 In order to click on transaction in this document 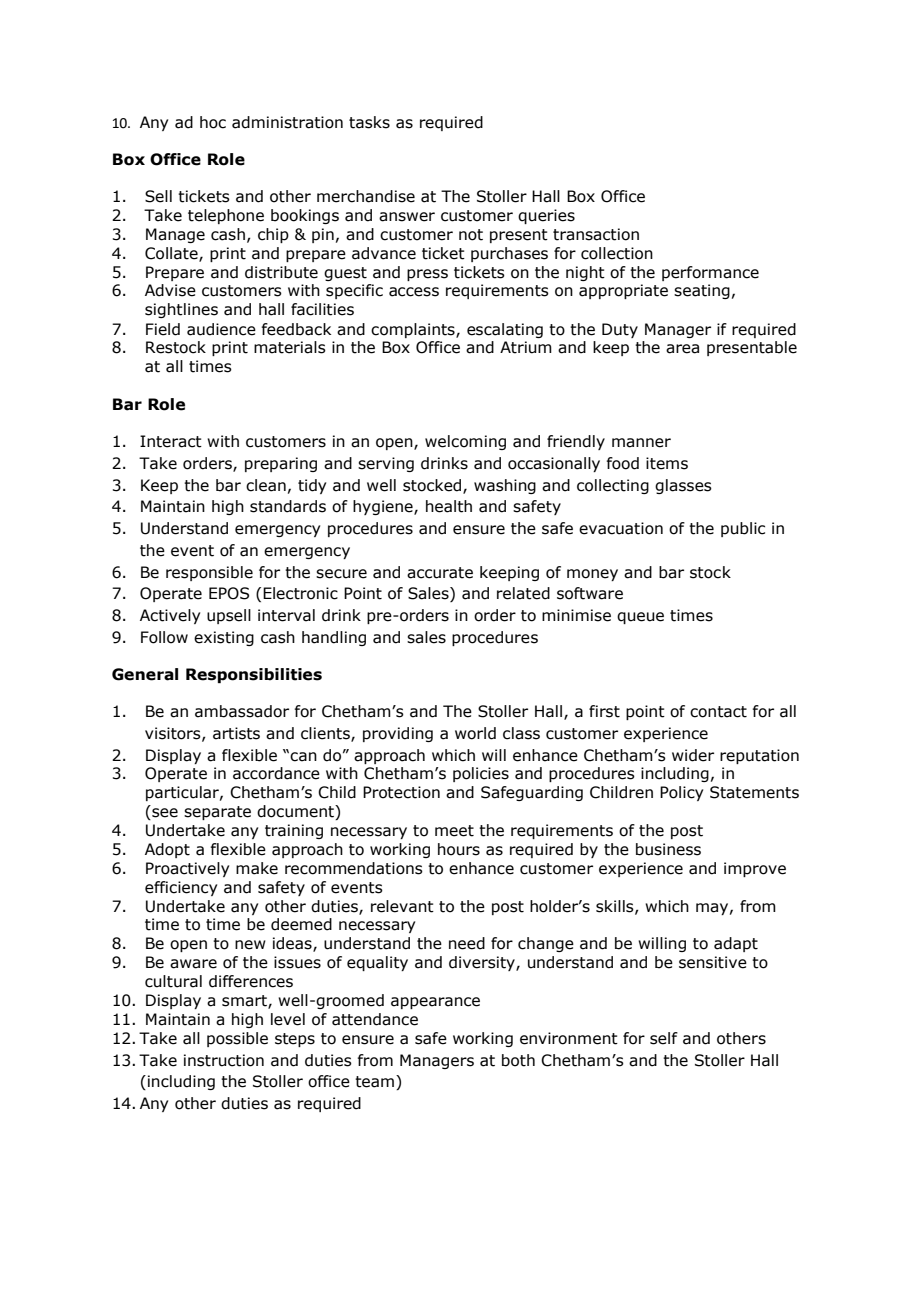, I will do `click(596, 234)`.
